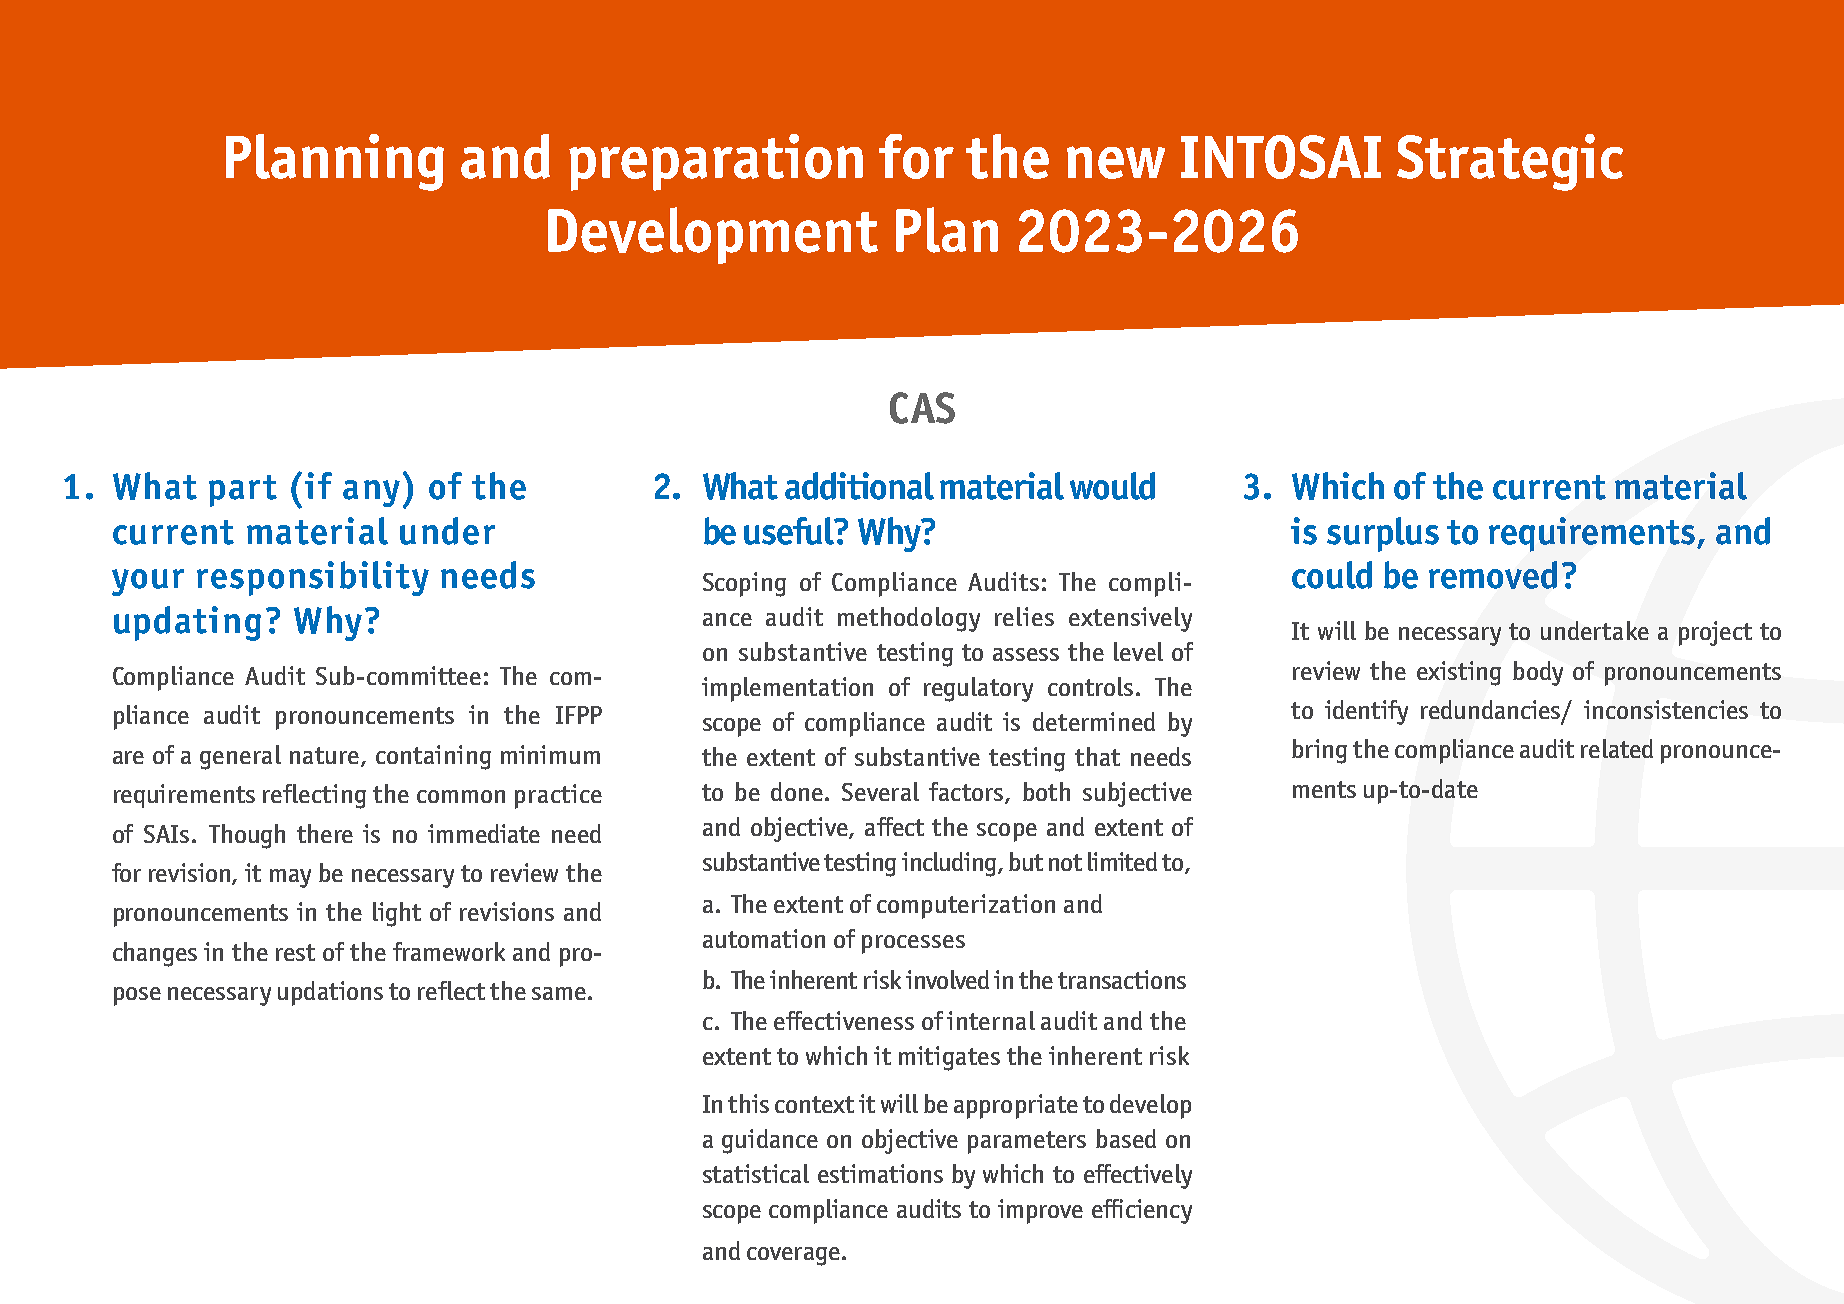 The height and width of the screenshot is (1304, 1844). I want to click on Strategic, so click(1510, 162).
